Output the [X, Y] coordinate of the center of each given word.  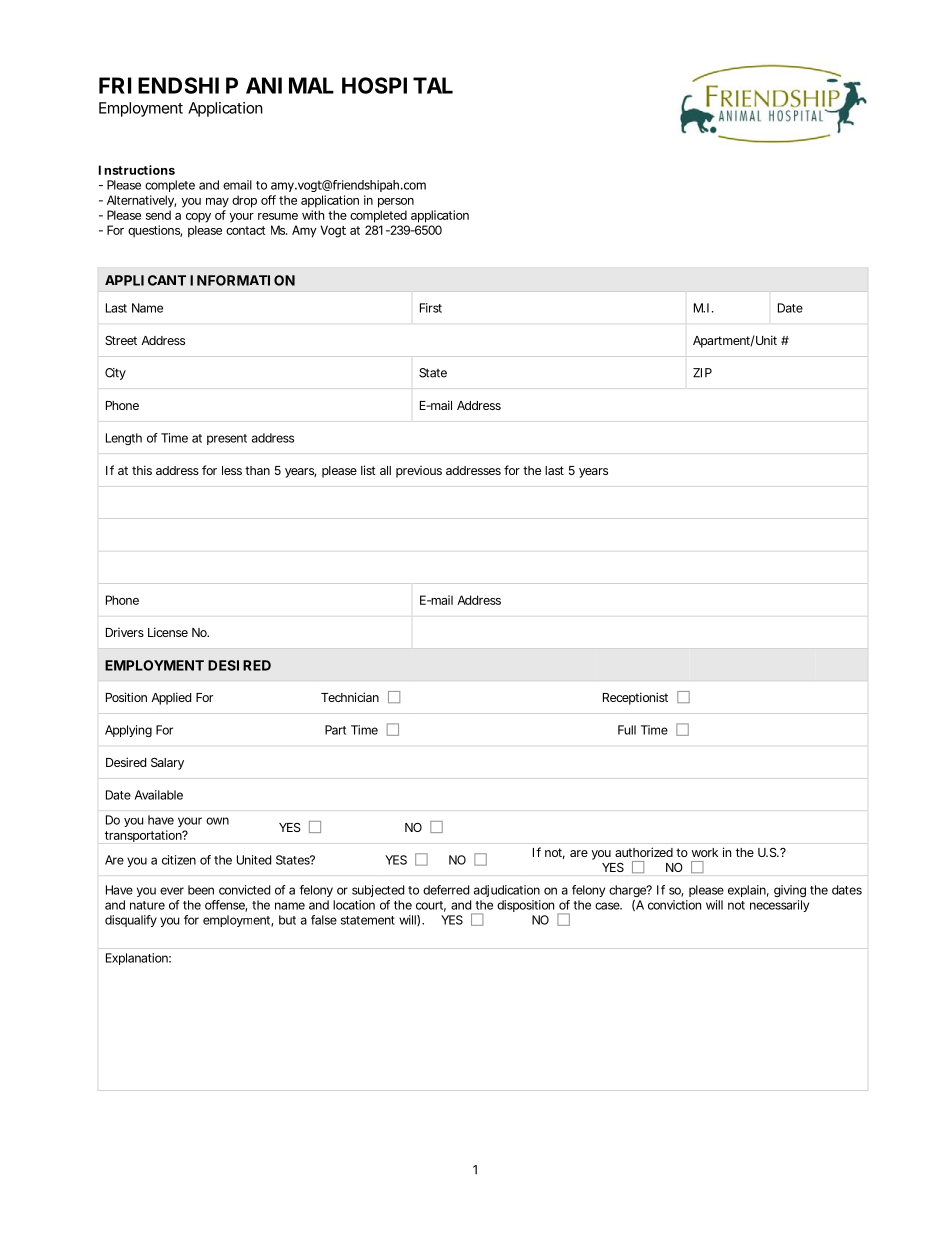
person [396, 203]
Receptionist [635, 698]
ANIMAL [290, 85]
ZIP [702, 373]
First [431, 308]
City [115, 374]
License [168, 632]
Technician [350, 697]
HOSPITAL [397, 85]
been [201, 890]
